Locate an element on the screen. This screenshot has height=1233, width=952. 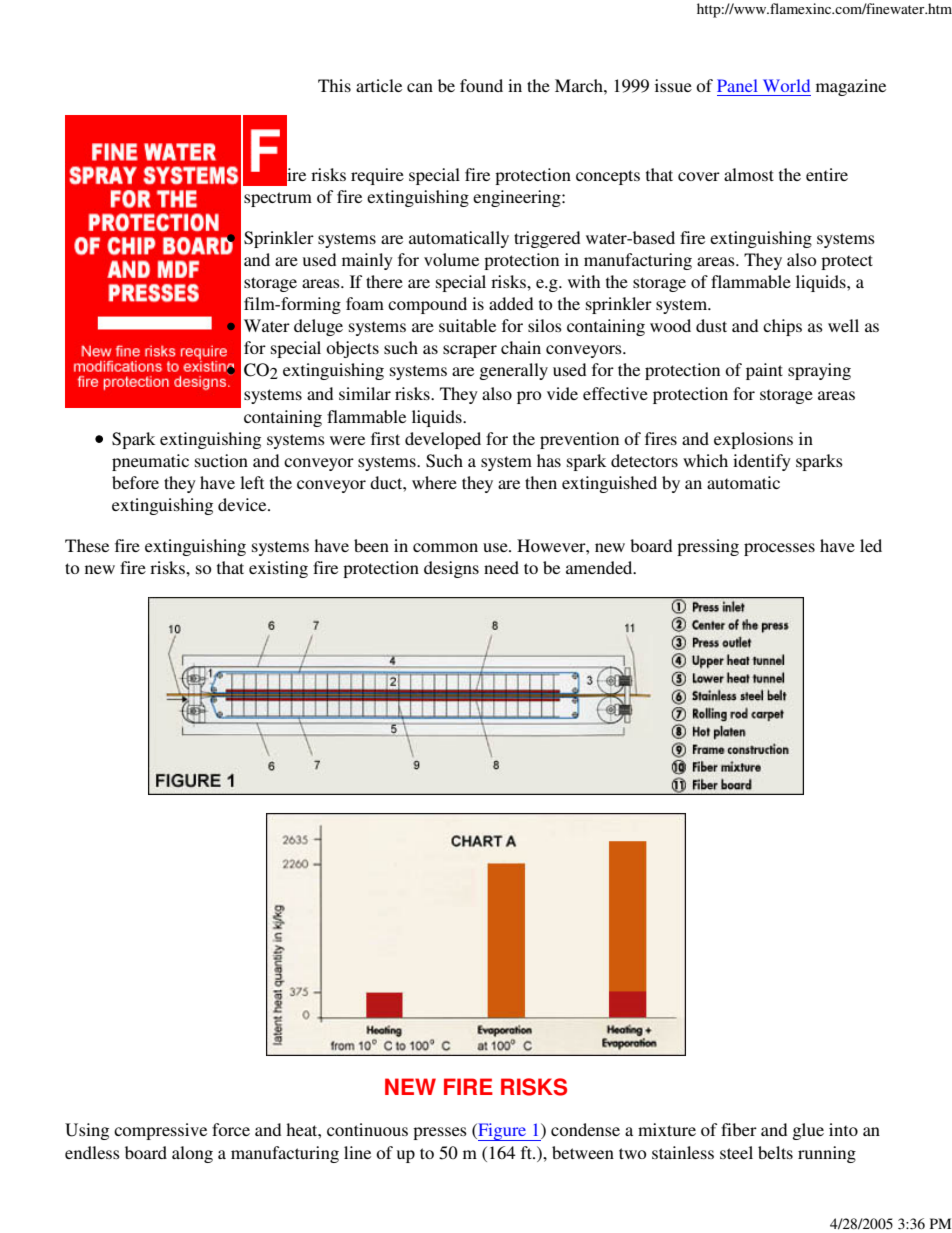
fiber is located at coordinates (739, 1129).
